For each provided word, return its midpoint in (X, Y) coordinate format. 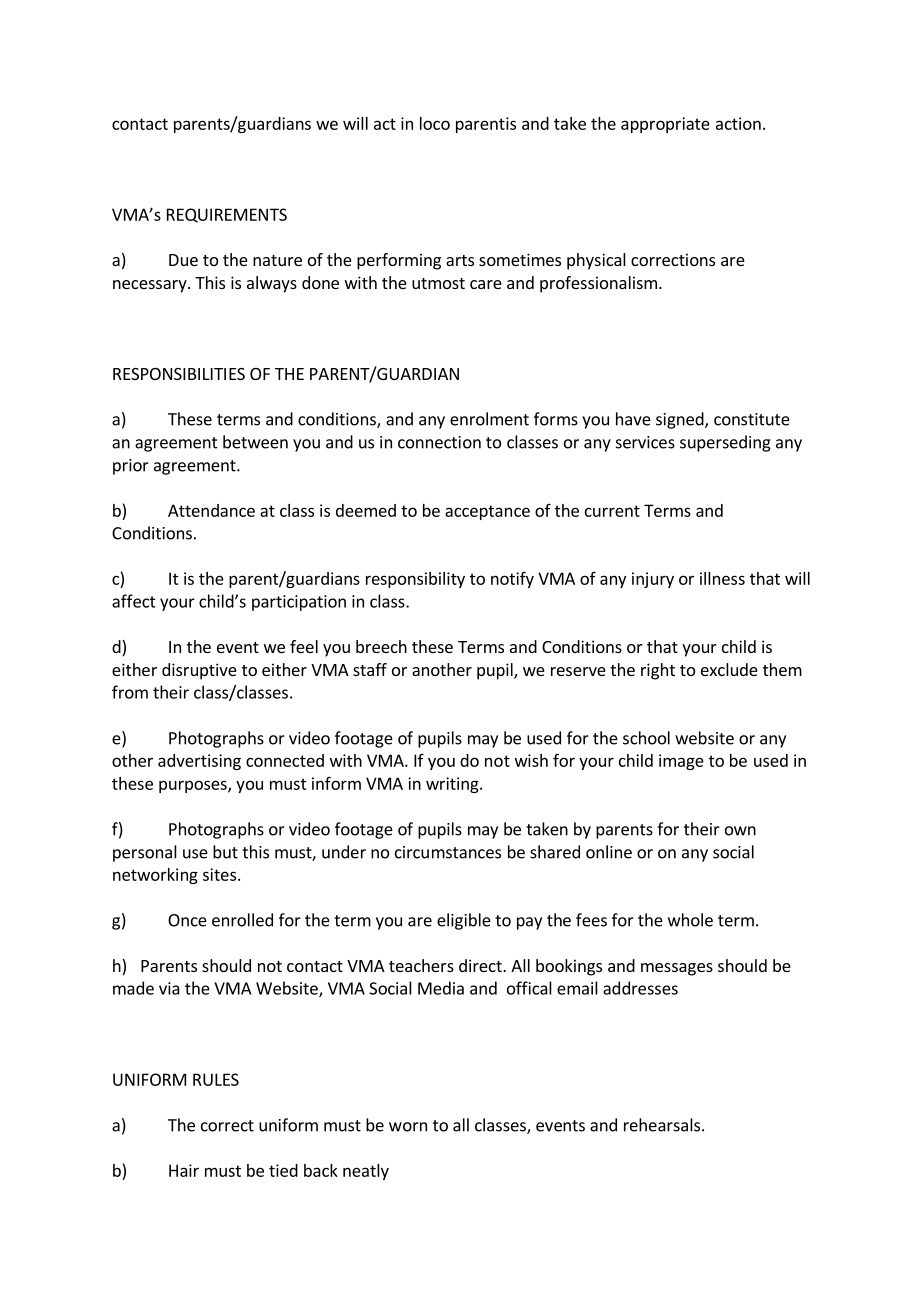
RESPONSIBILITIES (179, 374)
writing (453, 785)
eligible (464, 921)
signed (681, 420)
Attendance (211, 510)
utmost (438, 283)
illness (722, 578)
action (738, 123)
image (681, 762)
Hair (184, 1170)
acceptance (487, 512)
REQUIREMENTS (227, 215)
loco (435, 123)
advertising (199, 762)
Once (187, 920)
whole (690, 920)
